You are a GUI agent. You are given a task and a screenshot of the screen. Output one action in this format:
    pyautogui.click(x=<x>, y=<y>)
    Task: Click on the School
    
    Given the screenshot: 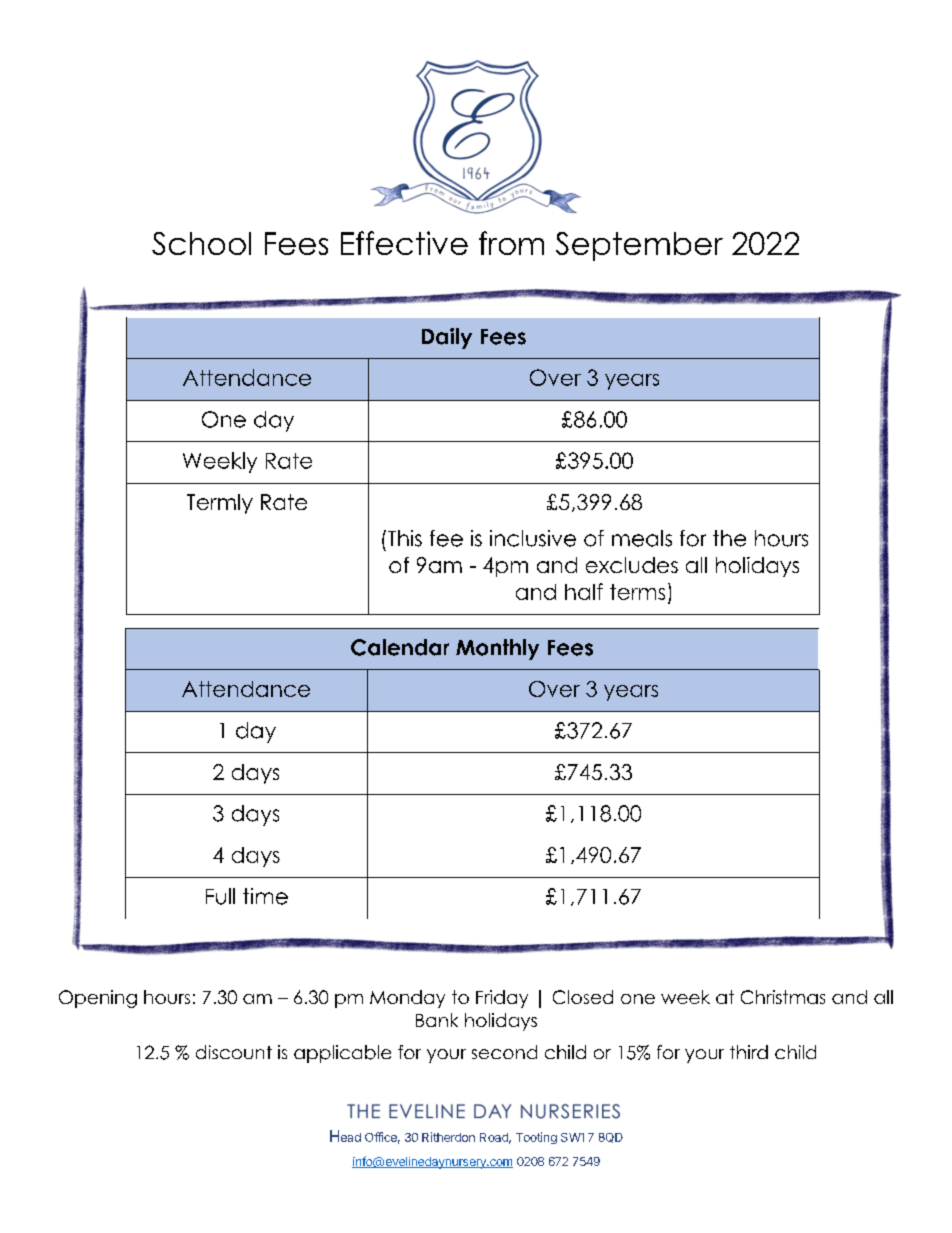 What is the action you would take?
    pyautogui.click(x=201, y=243)
